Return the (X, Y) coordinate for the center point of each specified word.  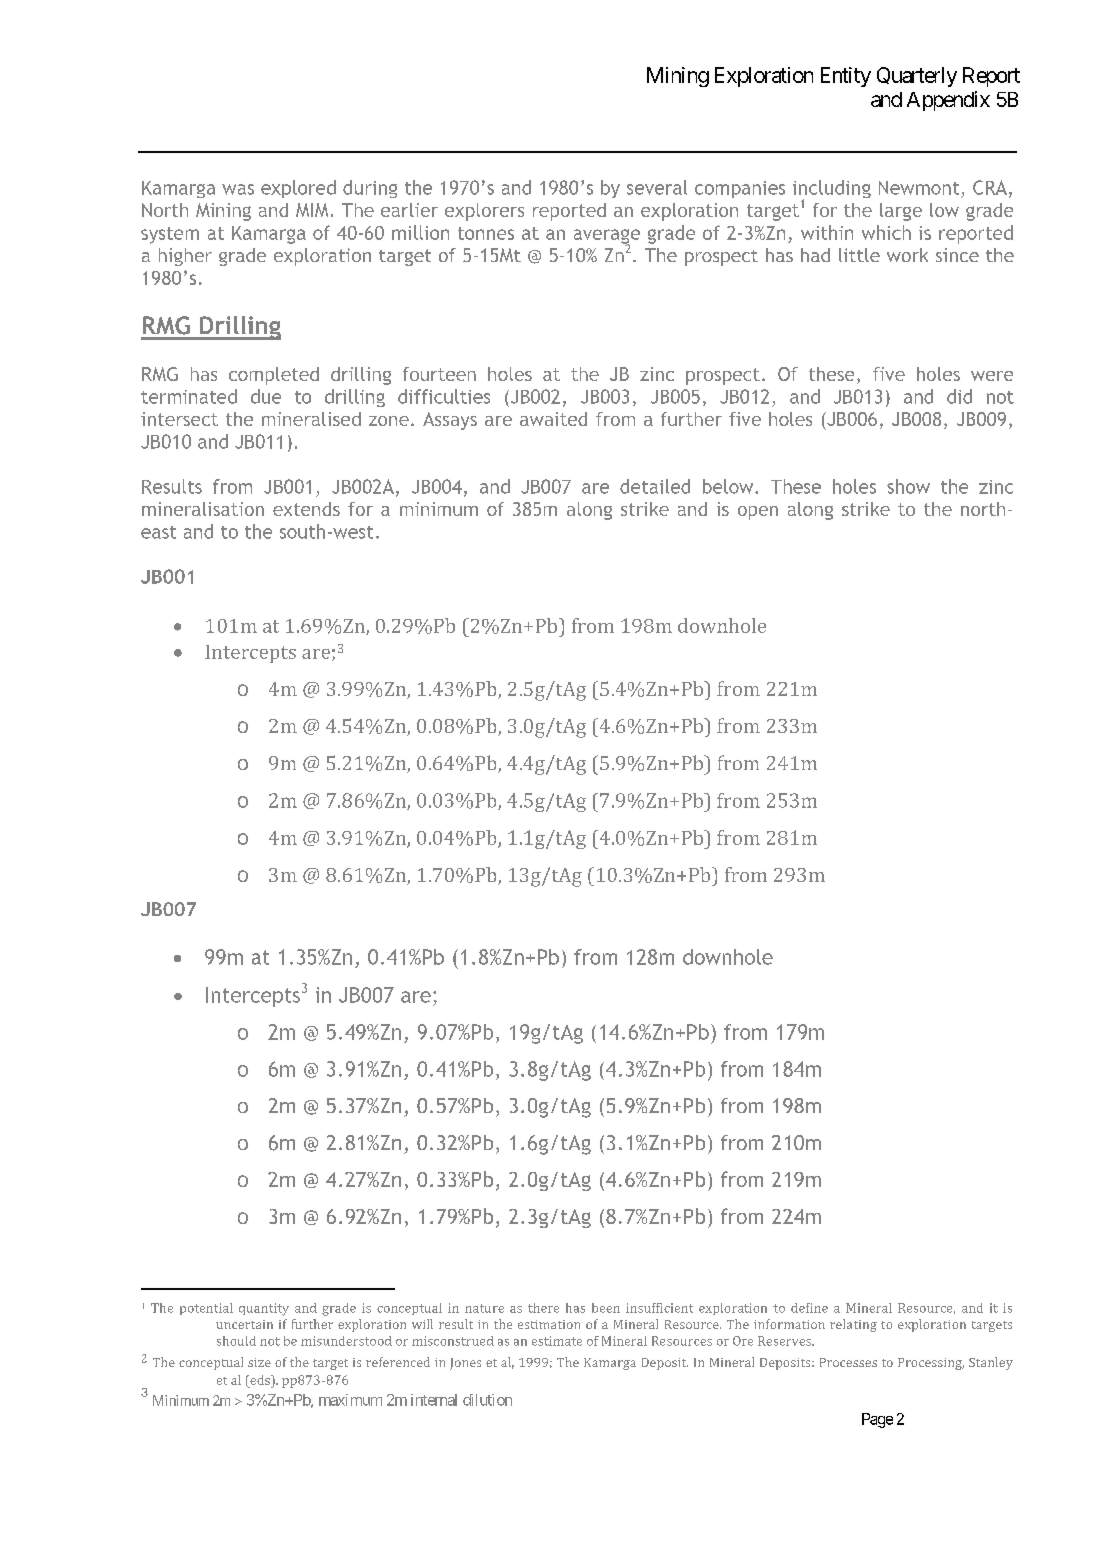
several (657, 187)
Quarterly (917, 77)
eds (260, 1380)
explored (298, 189)
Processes (848, 1362)
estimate (557, 1341)
